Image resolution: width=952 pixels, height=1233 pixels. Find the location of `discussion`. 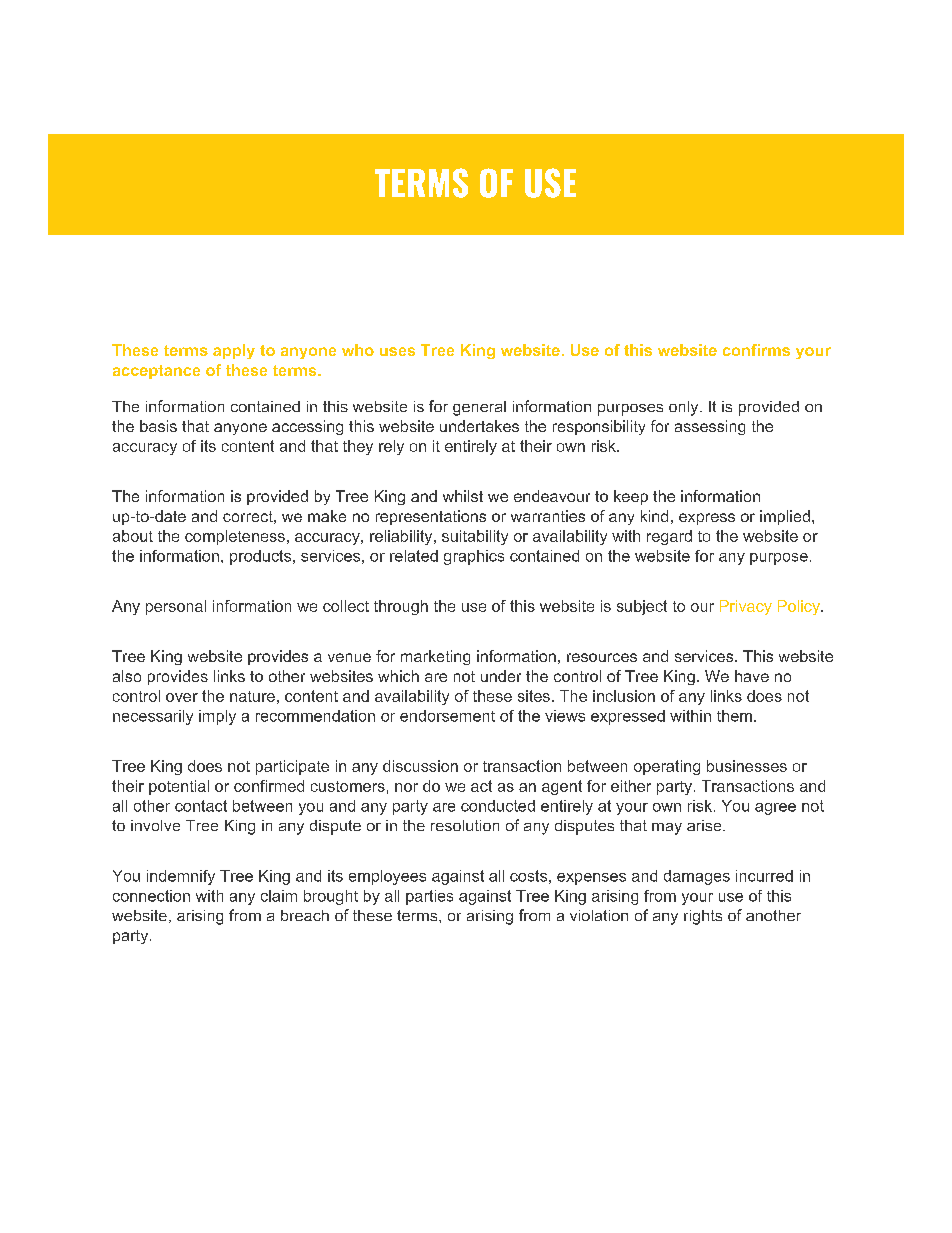

discussion is located at coordinates (420, 766).
